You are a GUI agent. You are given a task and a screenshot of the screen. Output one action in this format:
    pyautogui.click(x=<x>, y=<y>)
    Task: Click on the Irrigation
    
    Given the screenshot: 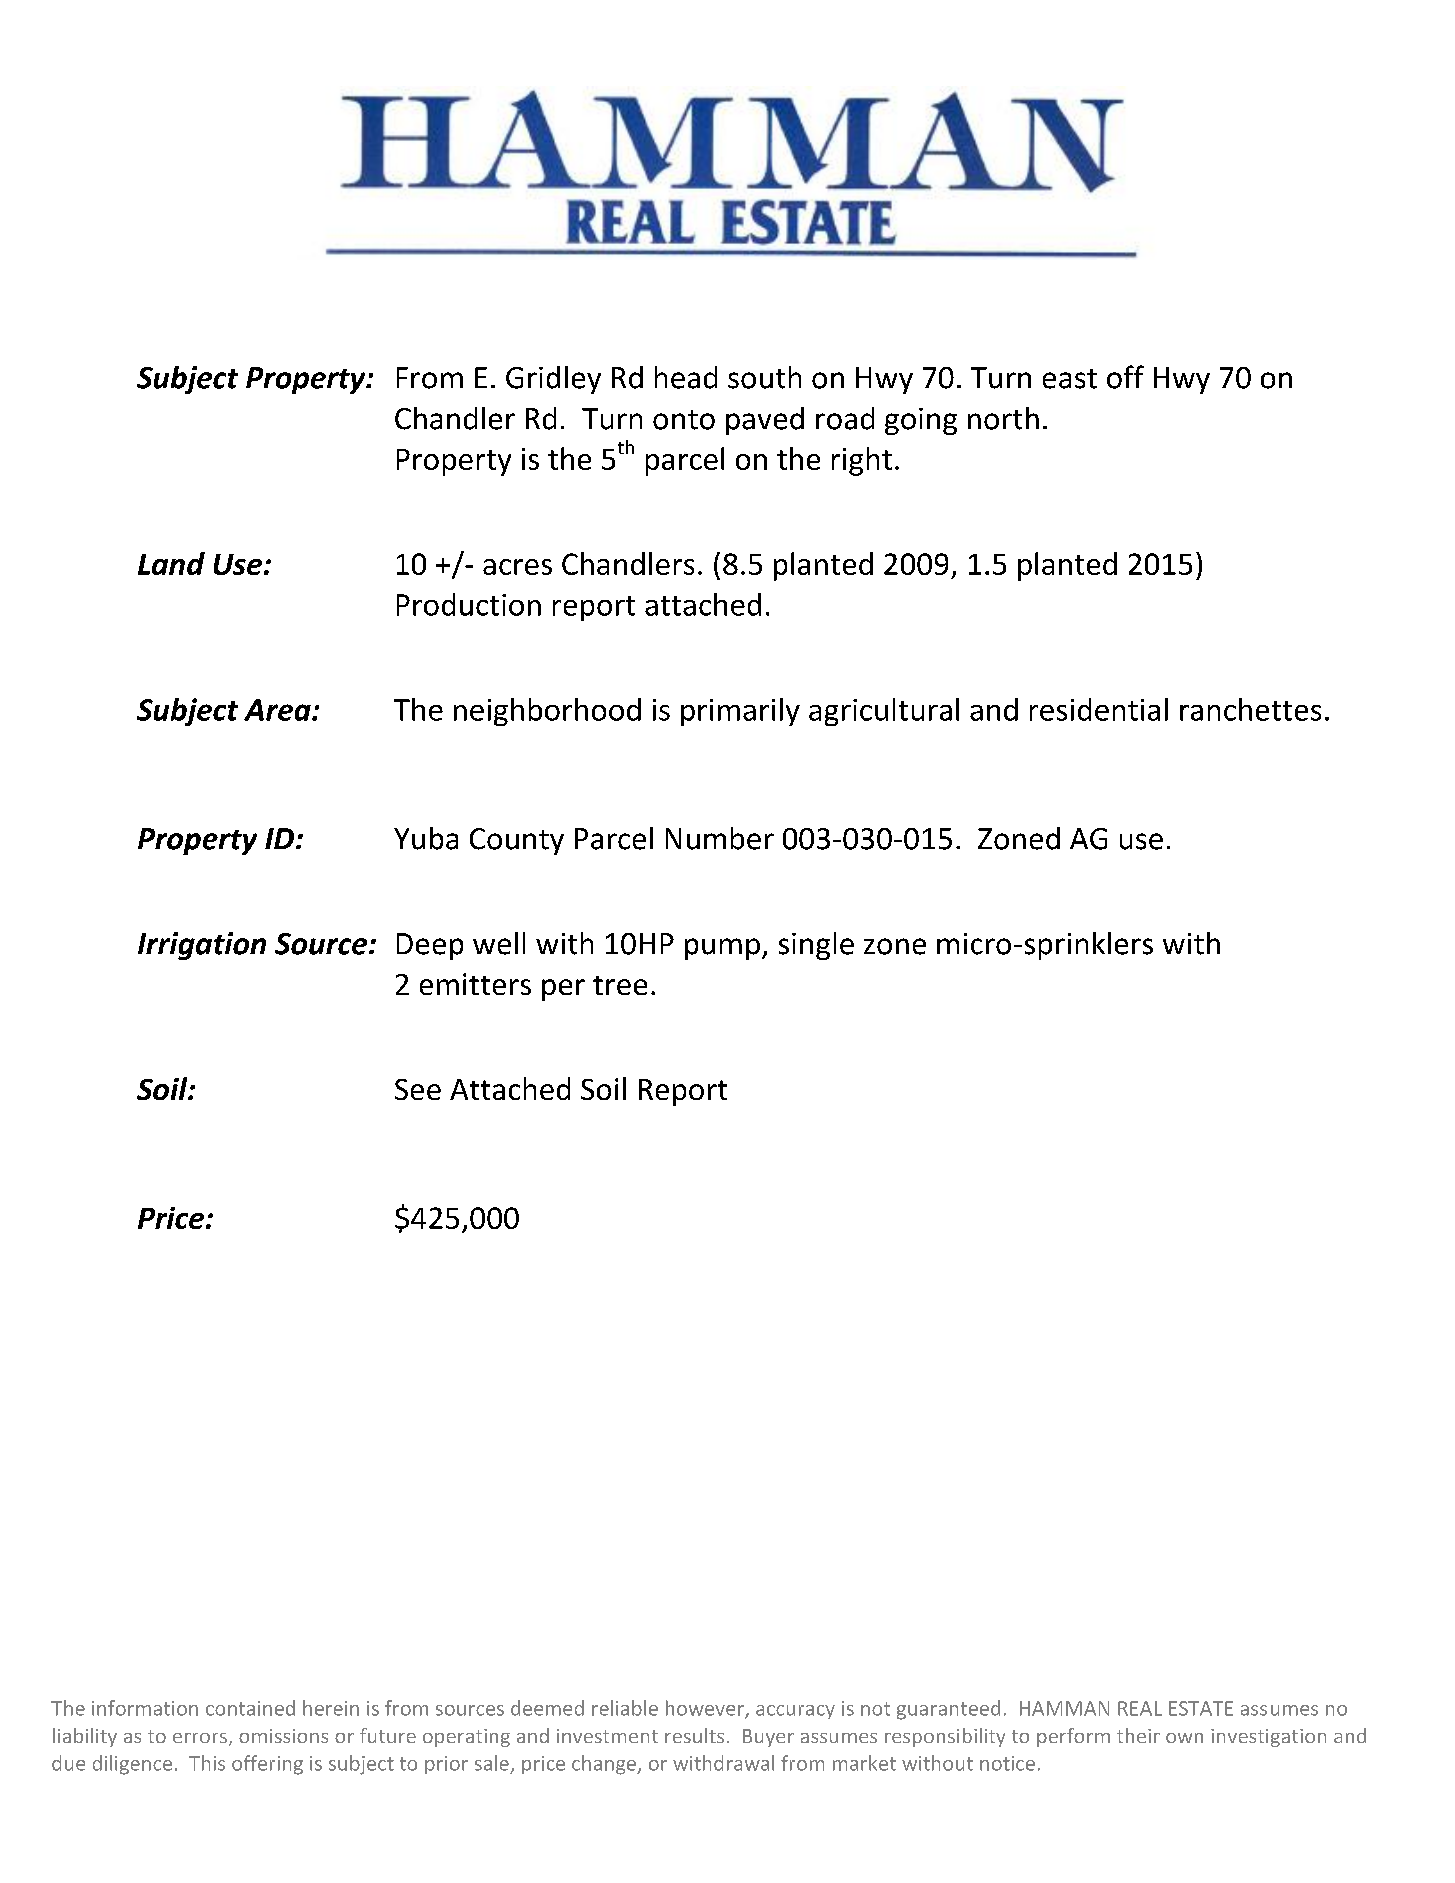 What is the action you would take?
    pyautogui.click(x=202, y=946)
